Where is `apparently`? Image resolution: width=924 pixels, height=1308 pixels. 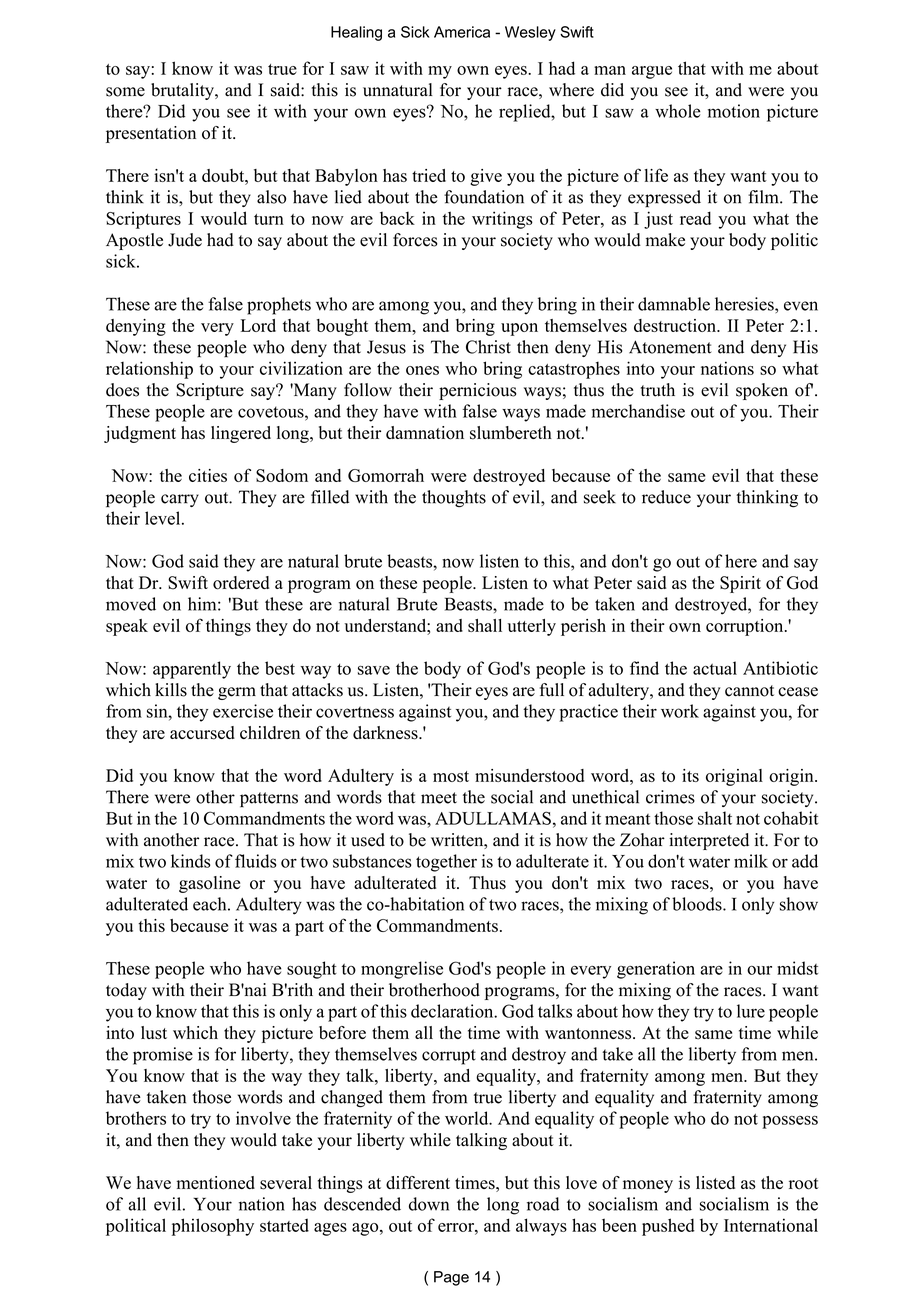 apparently is located at coordinates (192, 670).
